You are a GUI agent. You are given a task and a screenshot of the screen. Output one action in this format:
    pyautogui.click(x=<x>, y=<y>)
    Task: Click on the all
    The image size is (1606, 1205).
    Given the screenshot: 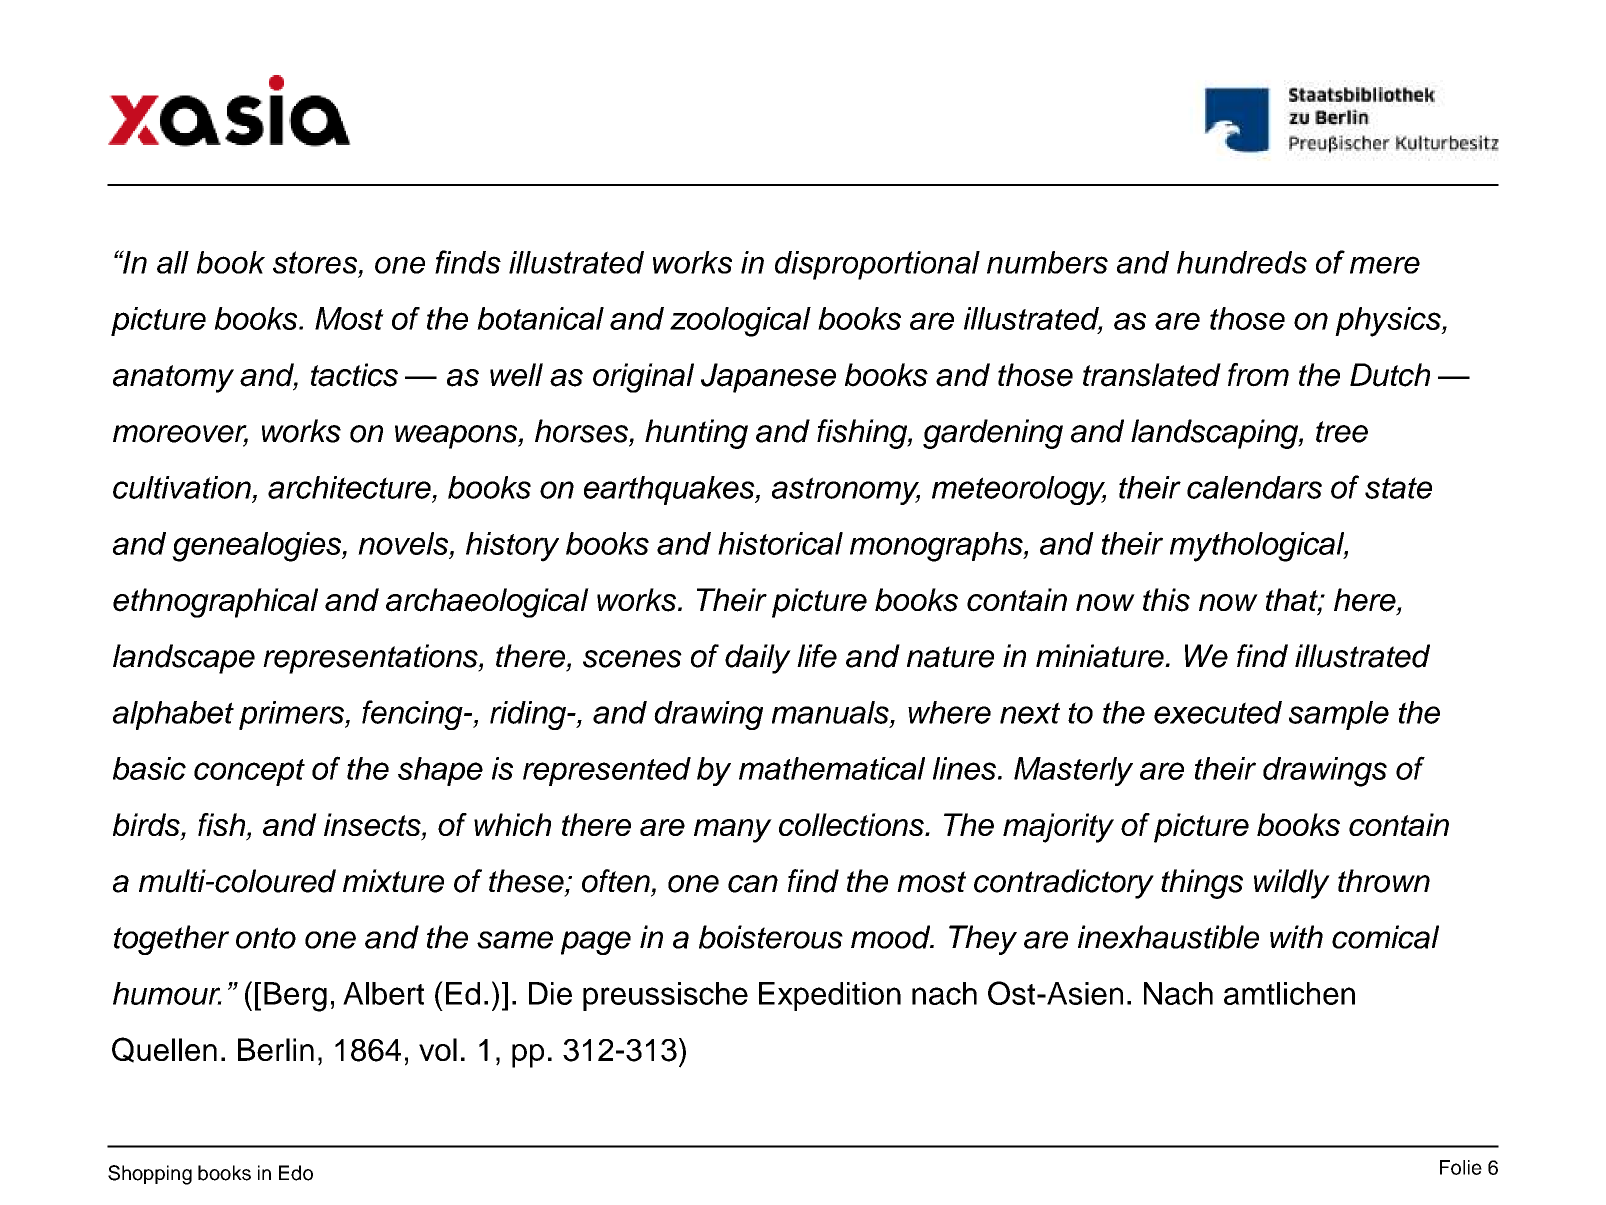 What is the action you would take?
    pyautogui.click(x=173, y=262)
